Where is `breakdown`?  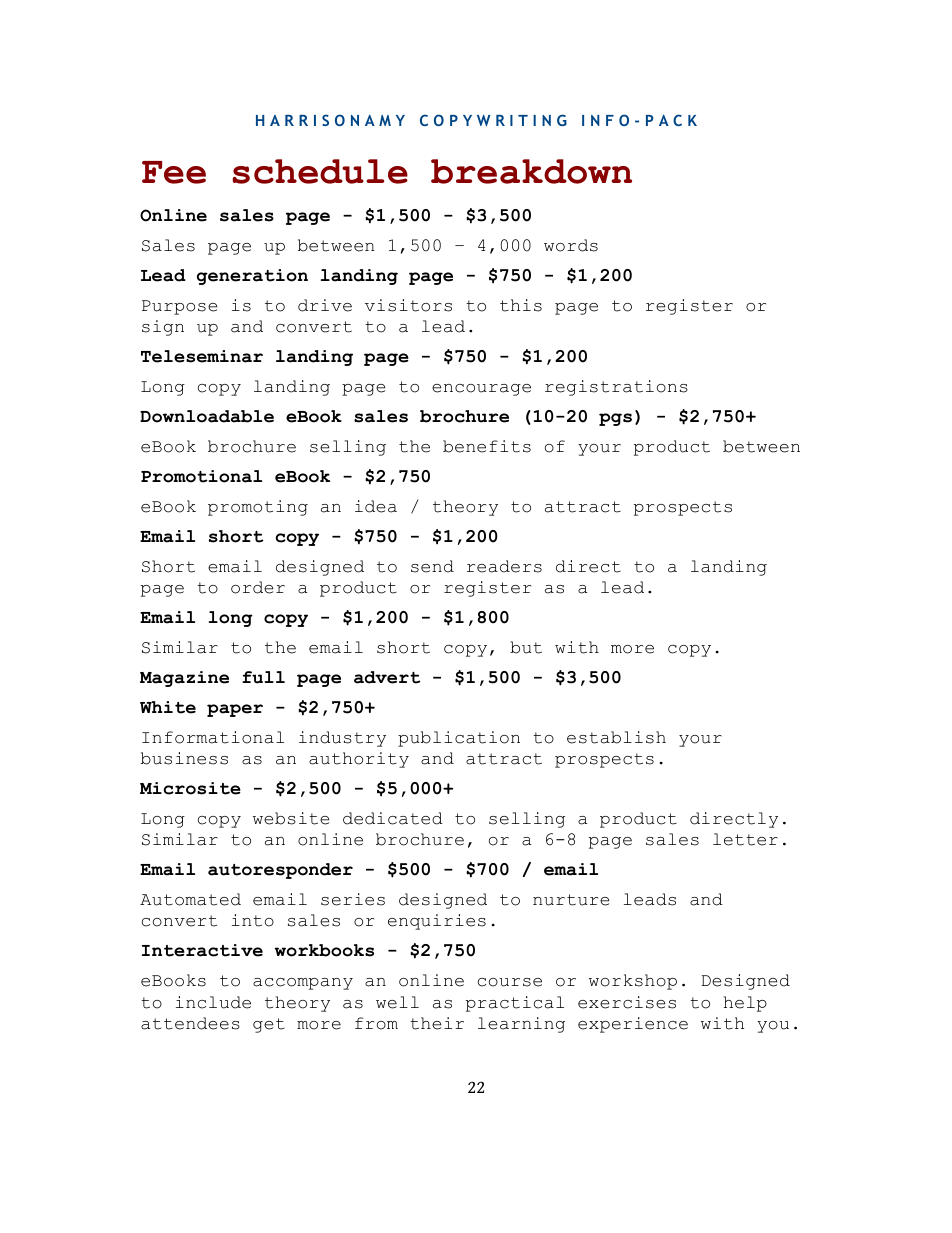
breakdown is located at coordinates (531, 171).
